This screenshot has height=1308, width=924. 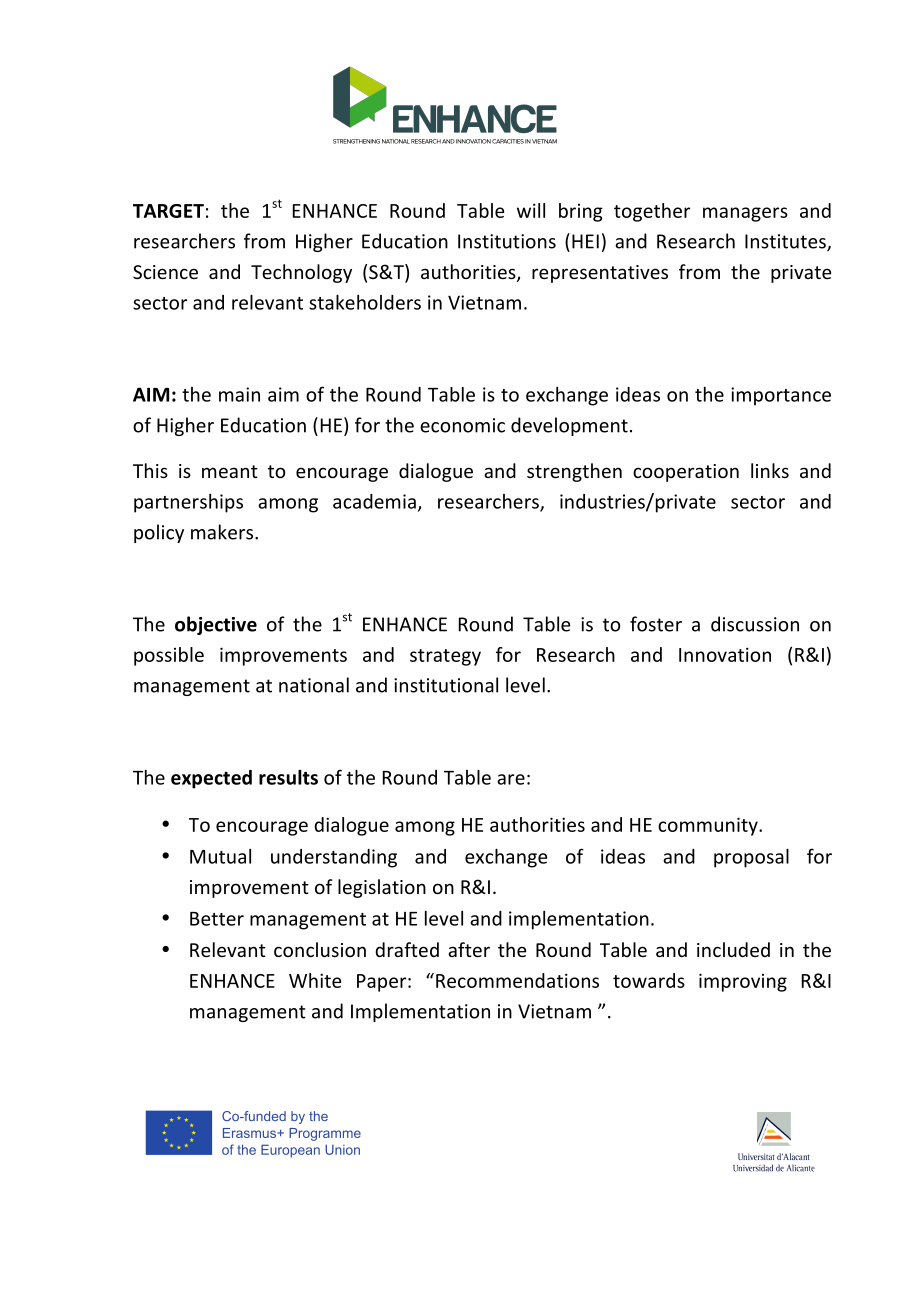 What do you see at coordinates (168, 211) in the screenshot?
I see `TARGET` at bounding box center [168, 211].
